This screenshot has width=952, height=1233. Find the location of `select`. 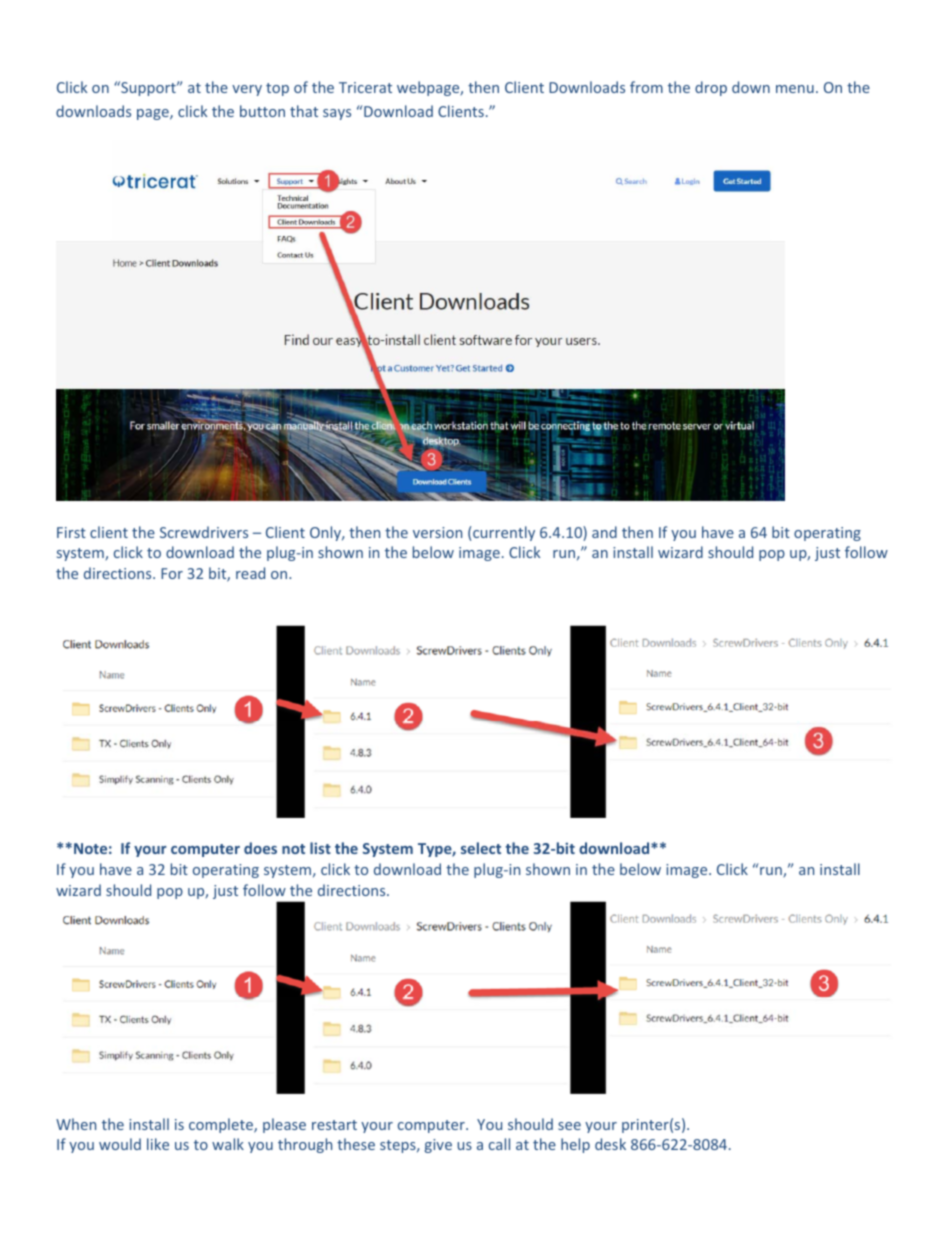

select is located at coordinates (481, 848).
